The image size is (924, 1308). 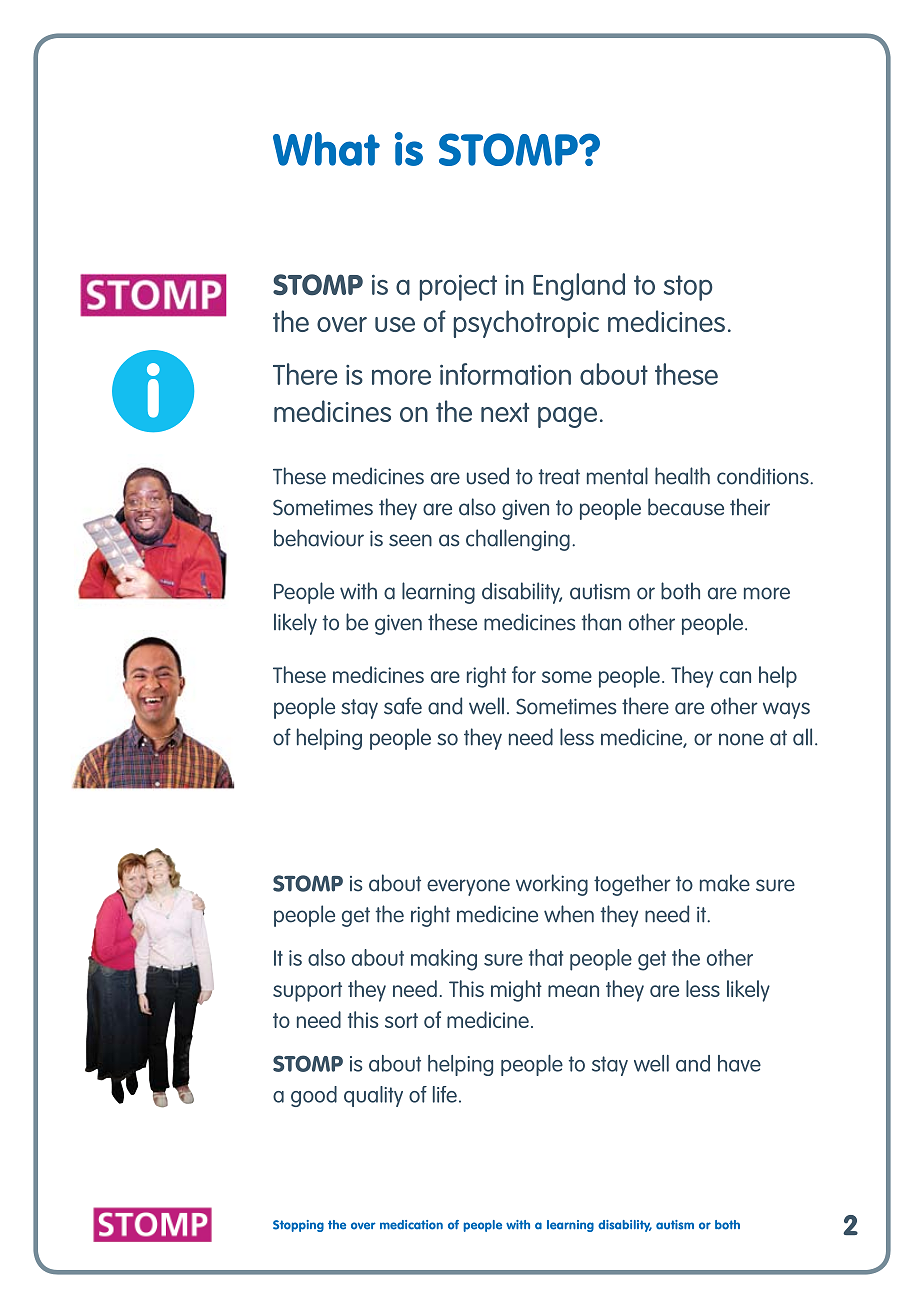 I want to click on than, so click(x=601, y=622).
